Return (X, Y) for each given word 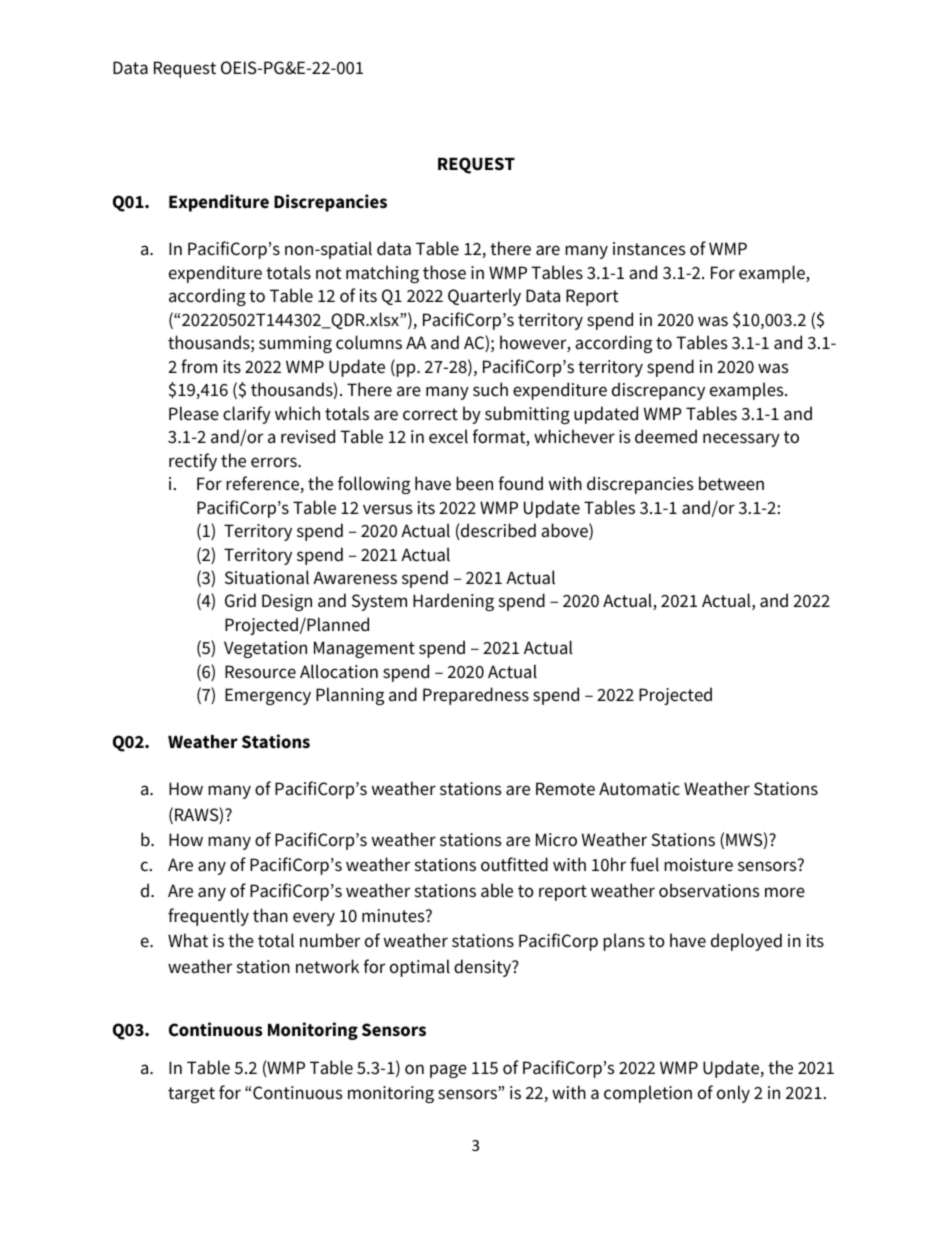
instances (649, 249)
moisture (698, 865)
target (191, 1095)
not (329, 273)
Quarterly (484, 297)
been (474, 483)
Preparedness (476, 696)
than (270, 915)
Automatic (639, 789)
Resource (260, 672)
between (731, 483)
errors (275, 462)
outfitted (514, 864)
